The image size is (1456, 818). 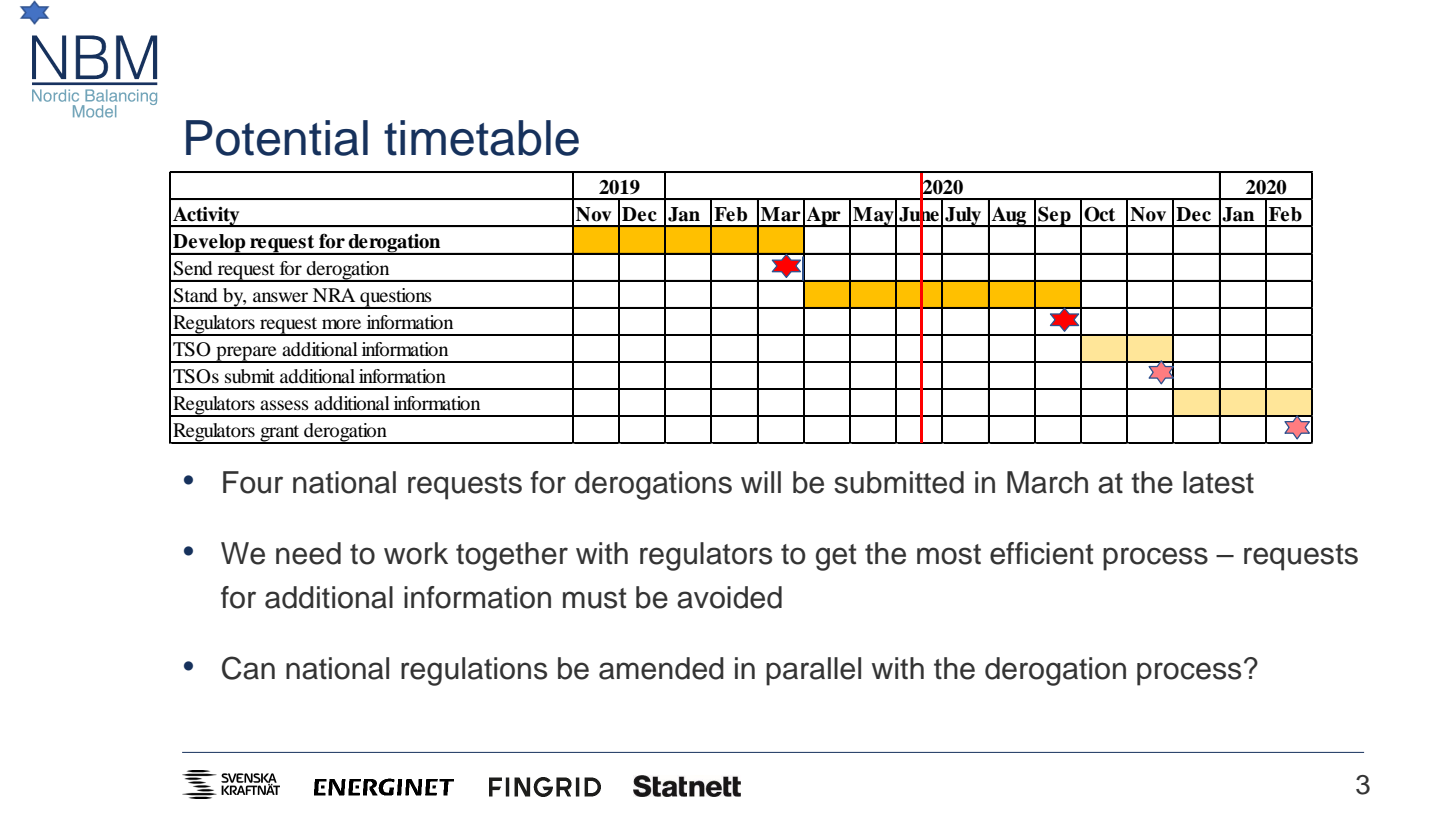 I want to click on will, so click(x=761, y=482).
